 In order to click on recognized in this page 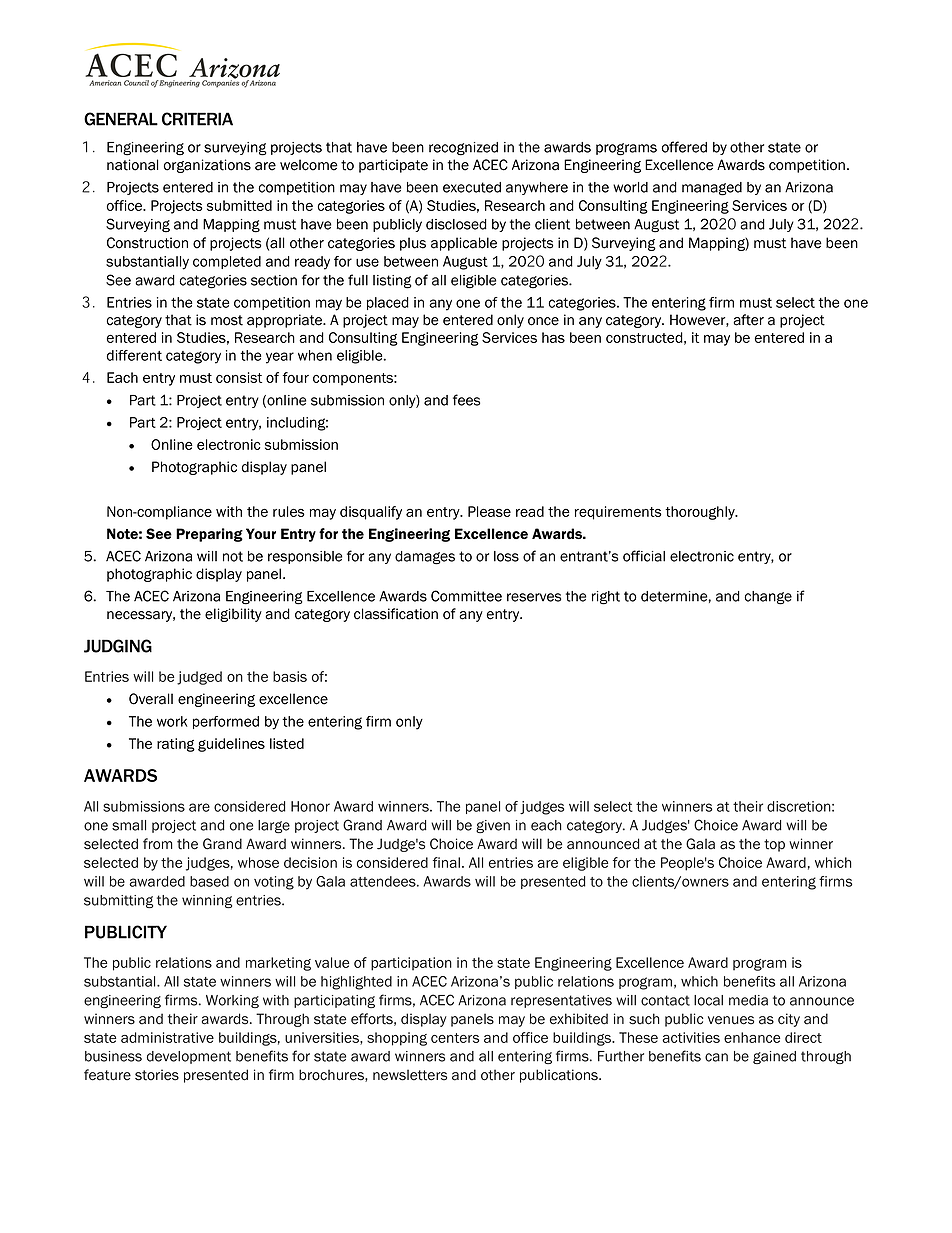, I will do `click(463, 149)`.
